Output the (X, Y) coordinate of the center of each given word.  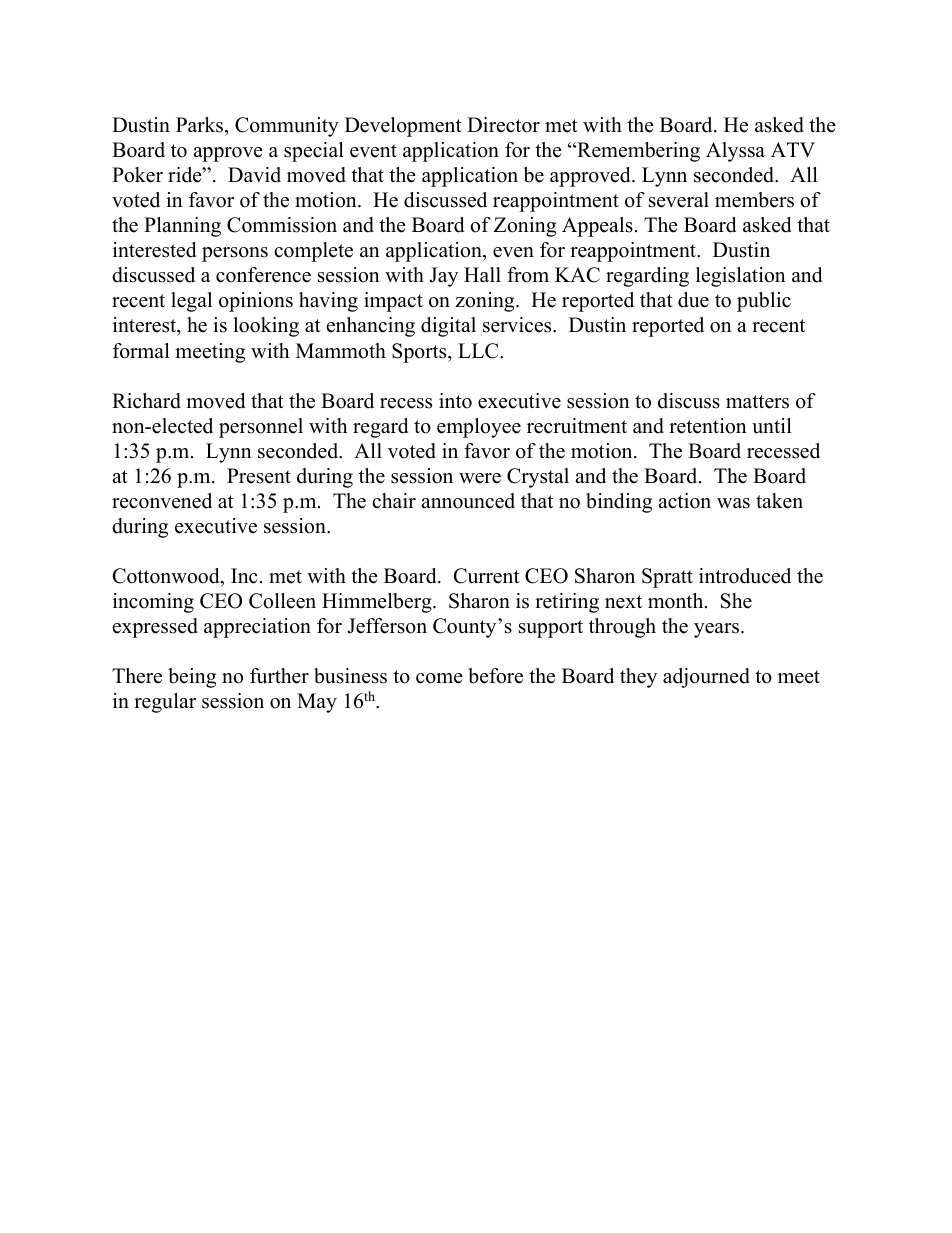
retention (708, 426)
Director (503, 125)
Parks (201, 125)
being (192, 678)
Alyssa (735, 152)
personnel (261, 428)
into (455, 401)
